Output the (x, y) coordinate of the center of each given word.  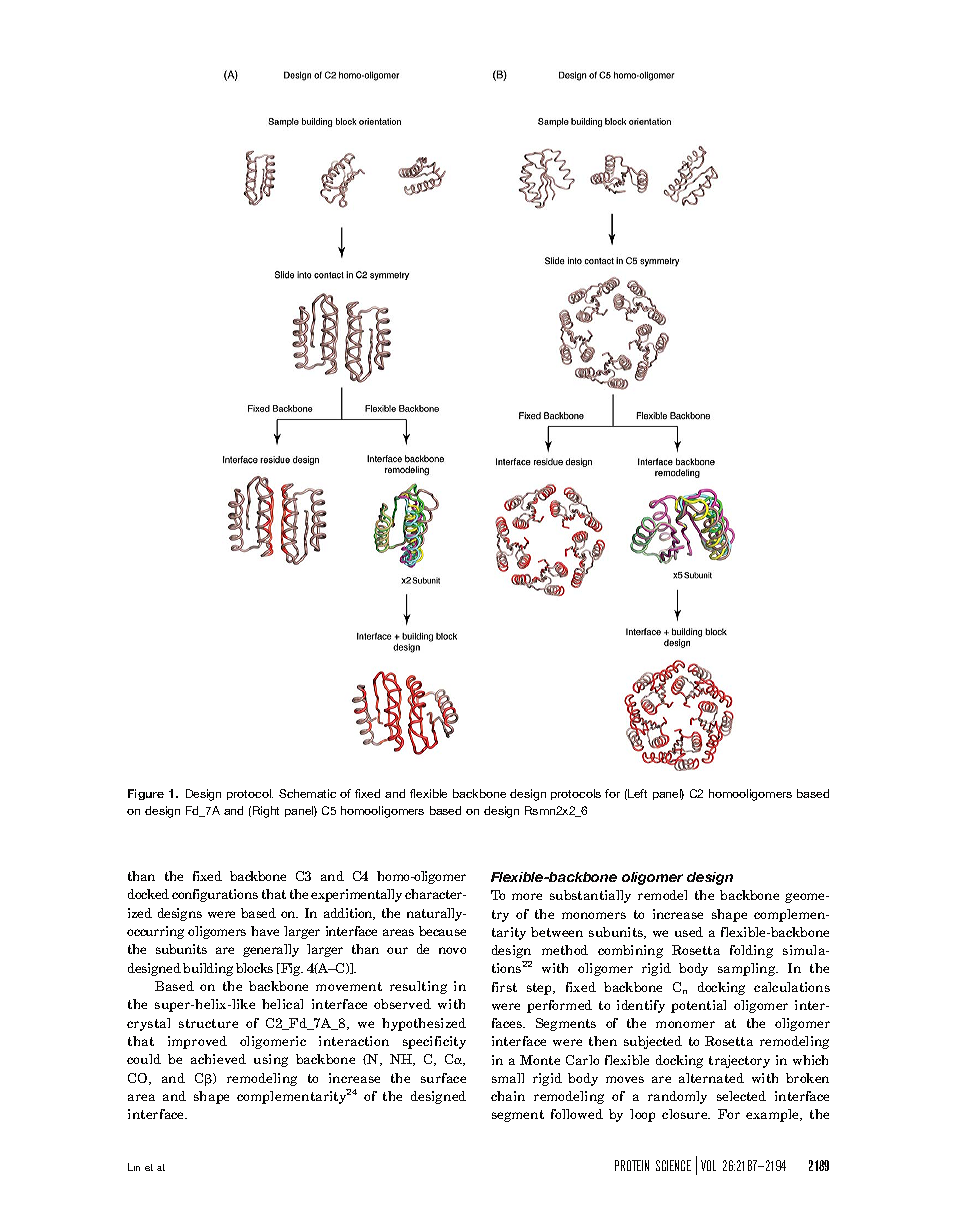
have (265, 931)
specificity (434, 1042)
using (271, 1060)
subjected (653, 1042)
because (442, 931)
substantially (590, 896)
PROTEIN (632, 1165)
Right (266, 812)
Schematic (307, 793)
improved (197, 1042)
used (689, 932)
